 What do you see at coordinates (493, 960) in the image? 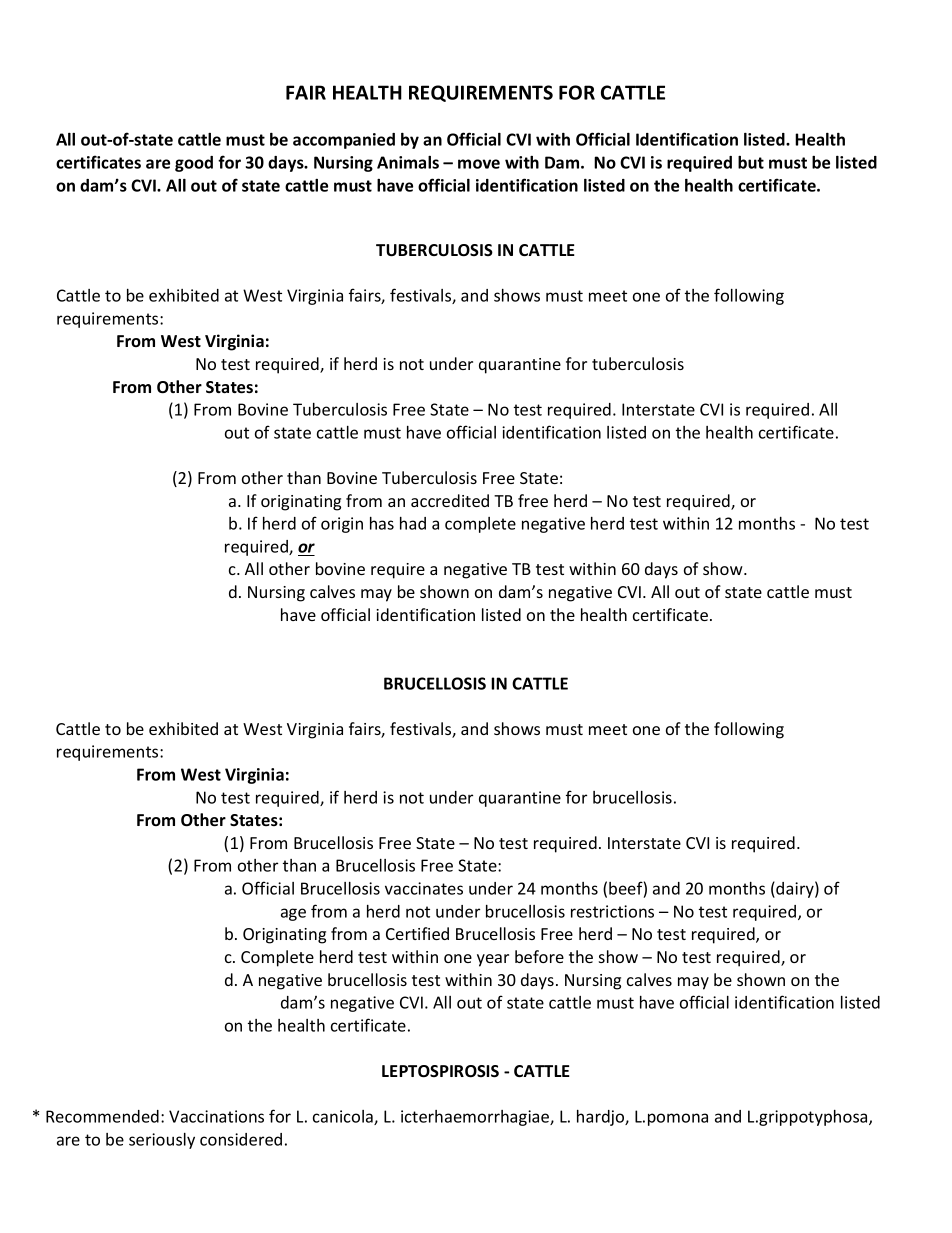
I see `year` at bounding box center [493, 960].
